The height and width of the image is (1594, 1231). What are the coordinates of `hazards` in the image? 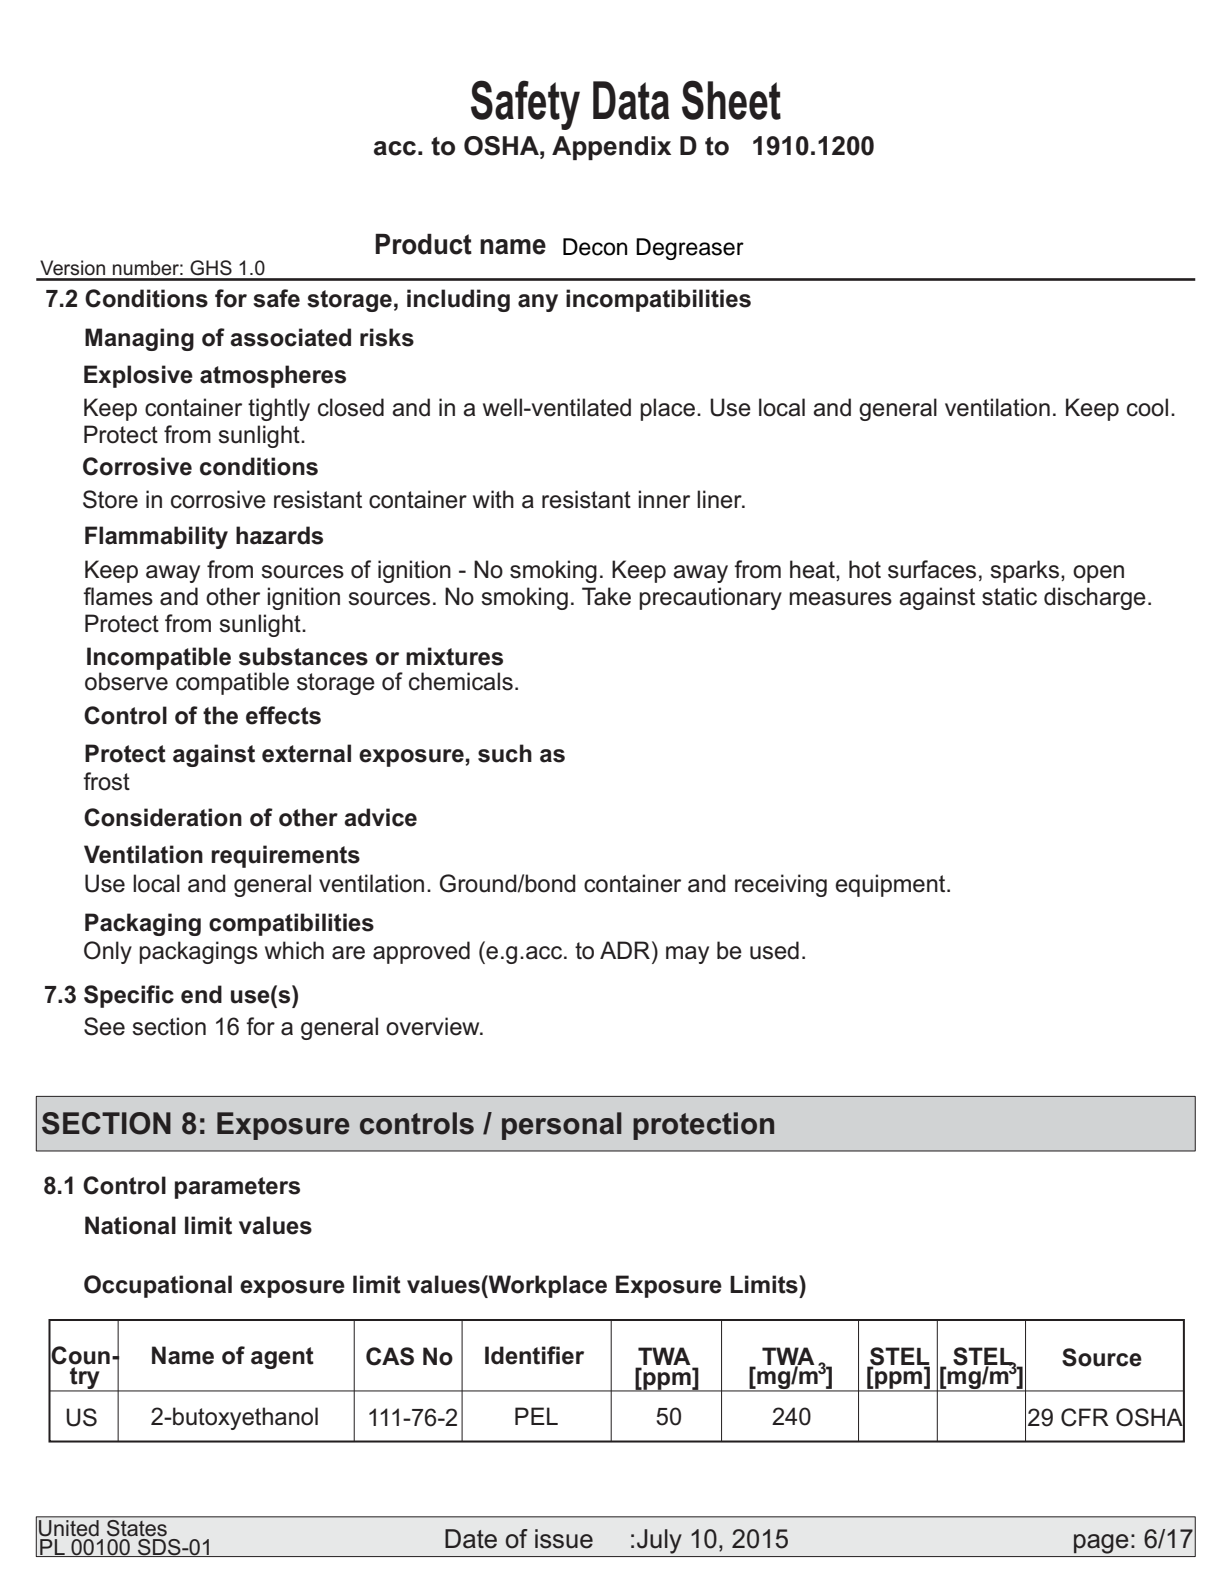 It's located at (279, 535).
